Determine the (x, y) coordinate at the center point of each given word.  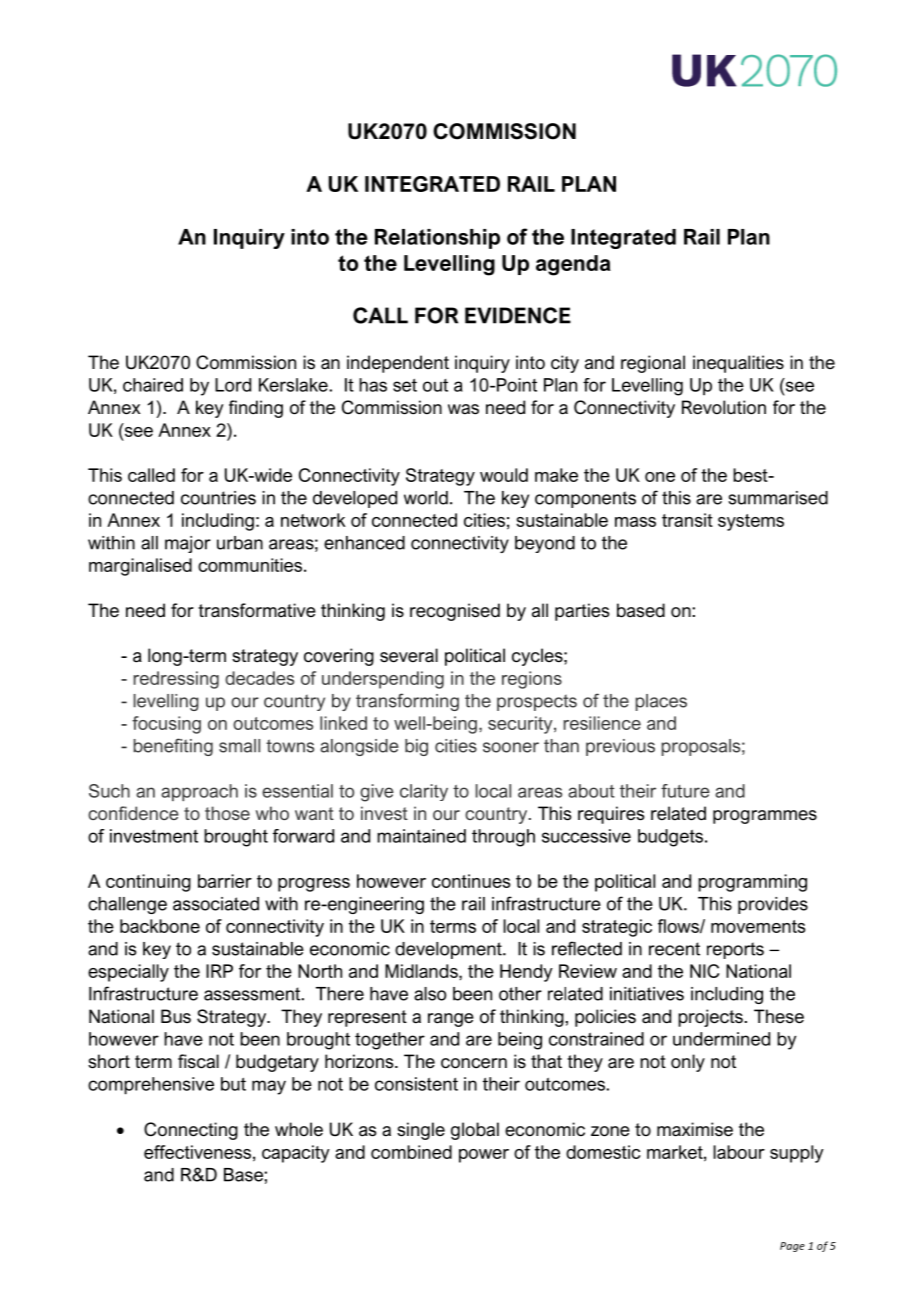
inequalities (738, 364)
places (661, 702)
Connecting (191, 1131)
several (409, 655)
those (227, 813)
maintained (421, 836)
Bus (176, 1016)
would (504, 475)
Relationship (437, 239)
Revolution (724, 407)
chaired (153, 385)
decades (259, 678)
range (451, 1020)
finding (256, 409)
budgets (672, 838)
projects (711, 1018)
